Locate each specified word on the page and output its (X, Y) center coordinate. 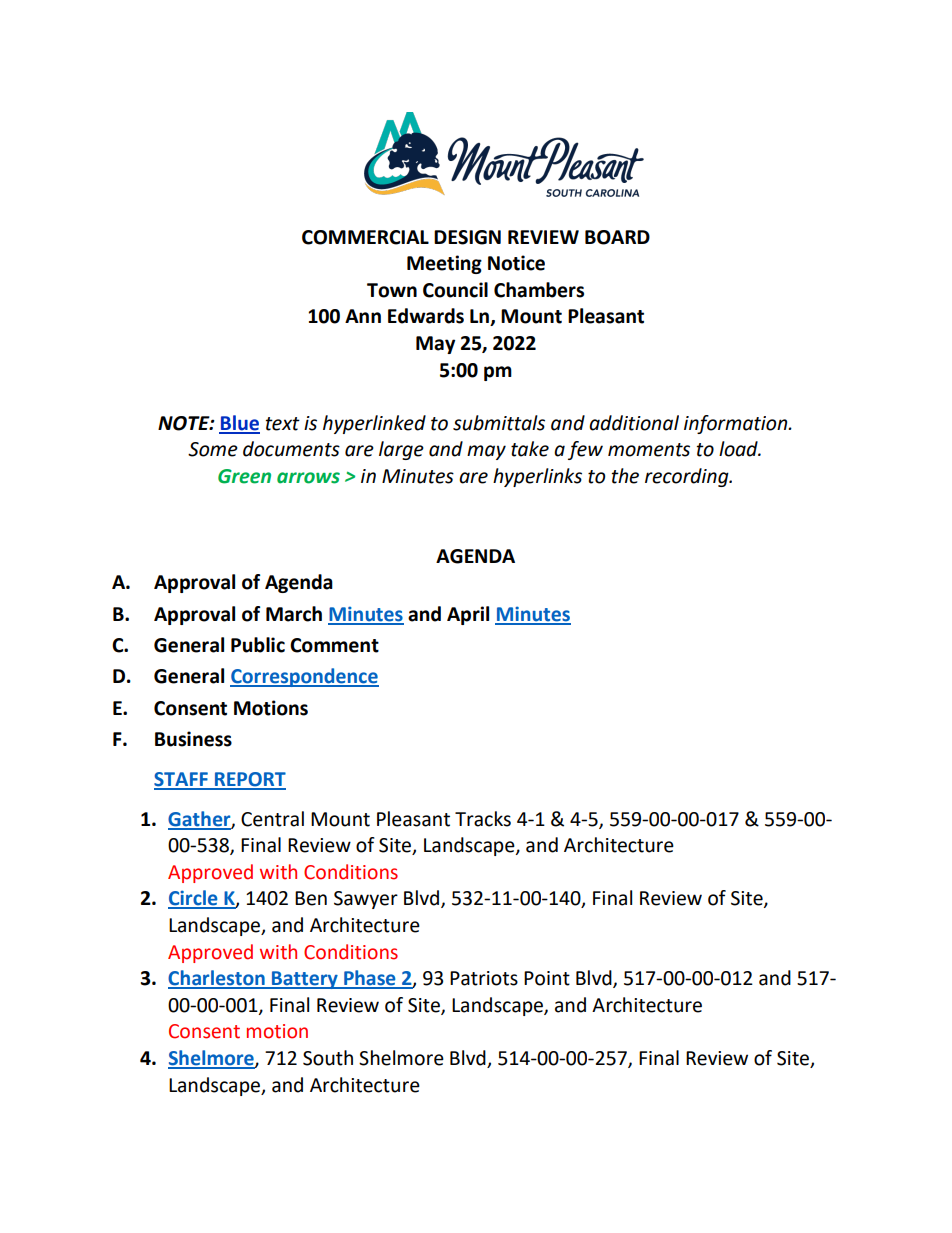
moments (649, 450)
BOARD (617, 237)
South (328, 1058)
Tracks (483, 819)
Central (272, 819)
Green (244, 476)
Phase (370, 979)
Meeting (444, 264)
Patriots (484, 978)
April (468, 615)
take (530, 449)
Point (547, 978)
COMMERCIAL (365, 237)
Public (258, 645)
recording (688, 477)
